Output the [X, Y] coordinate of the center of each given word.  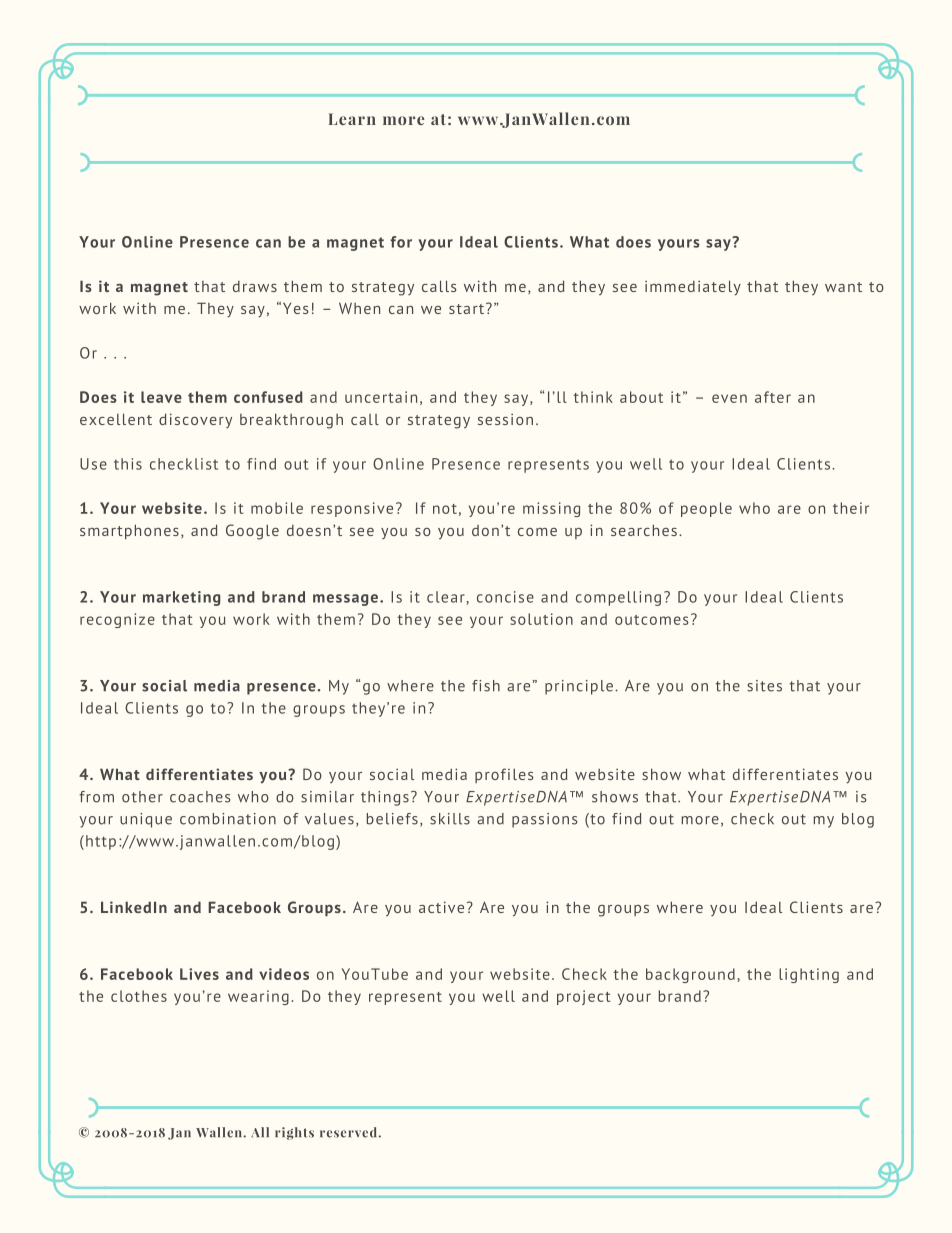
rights [294, 1133]
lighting [809, 975]
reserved [349, 1132]
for [401, 242]
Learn [352, 119]
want [843, 287]
